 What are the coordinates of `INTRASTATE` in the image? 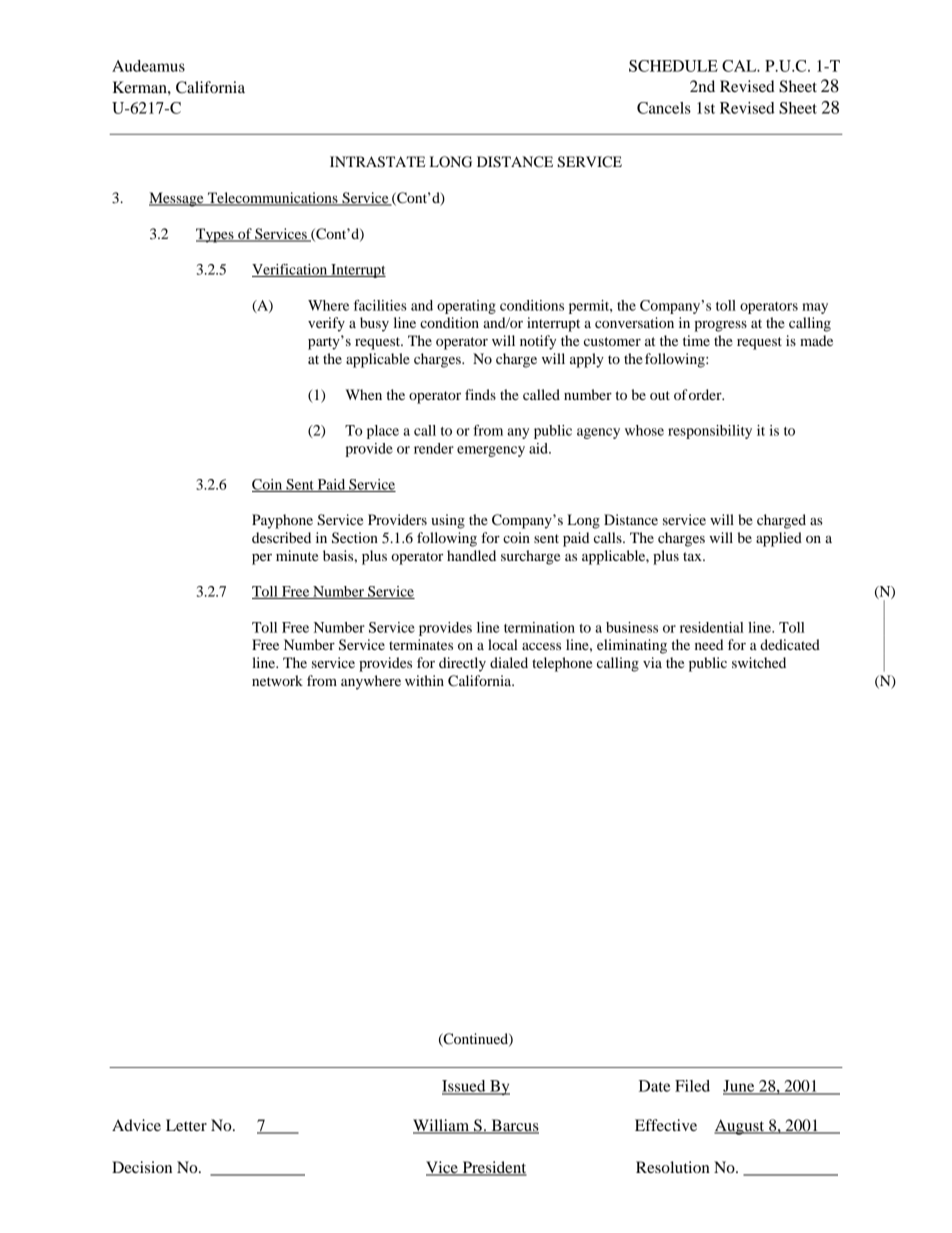 It's located at (377, 162).
